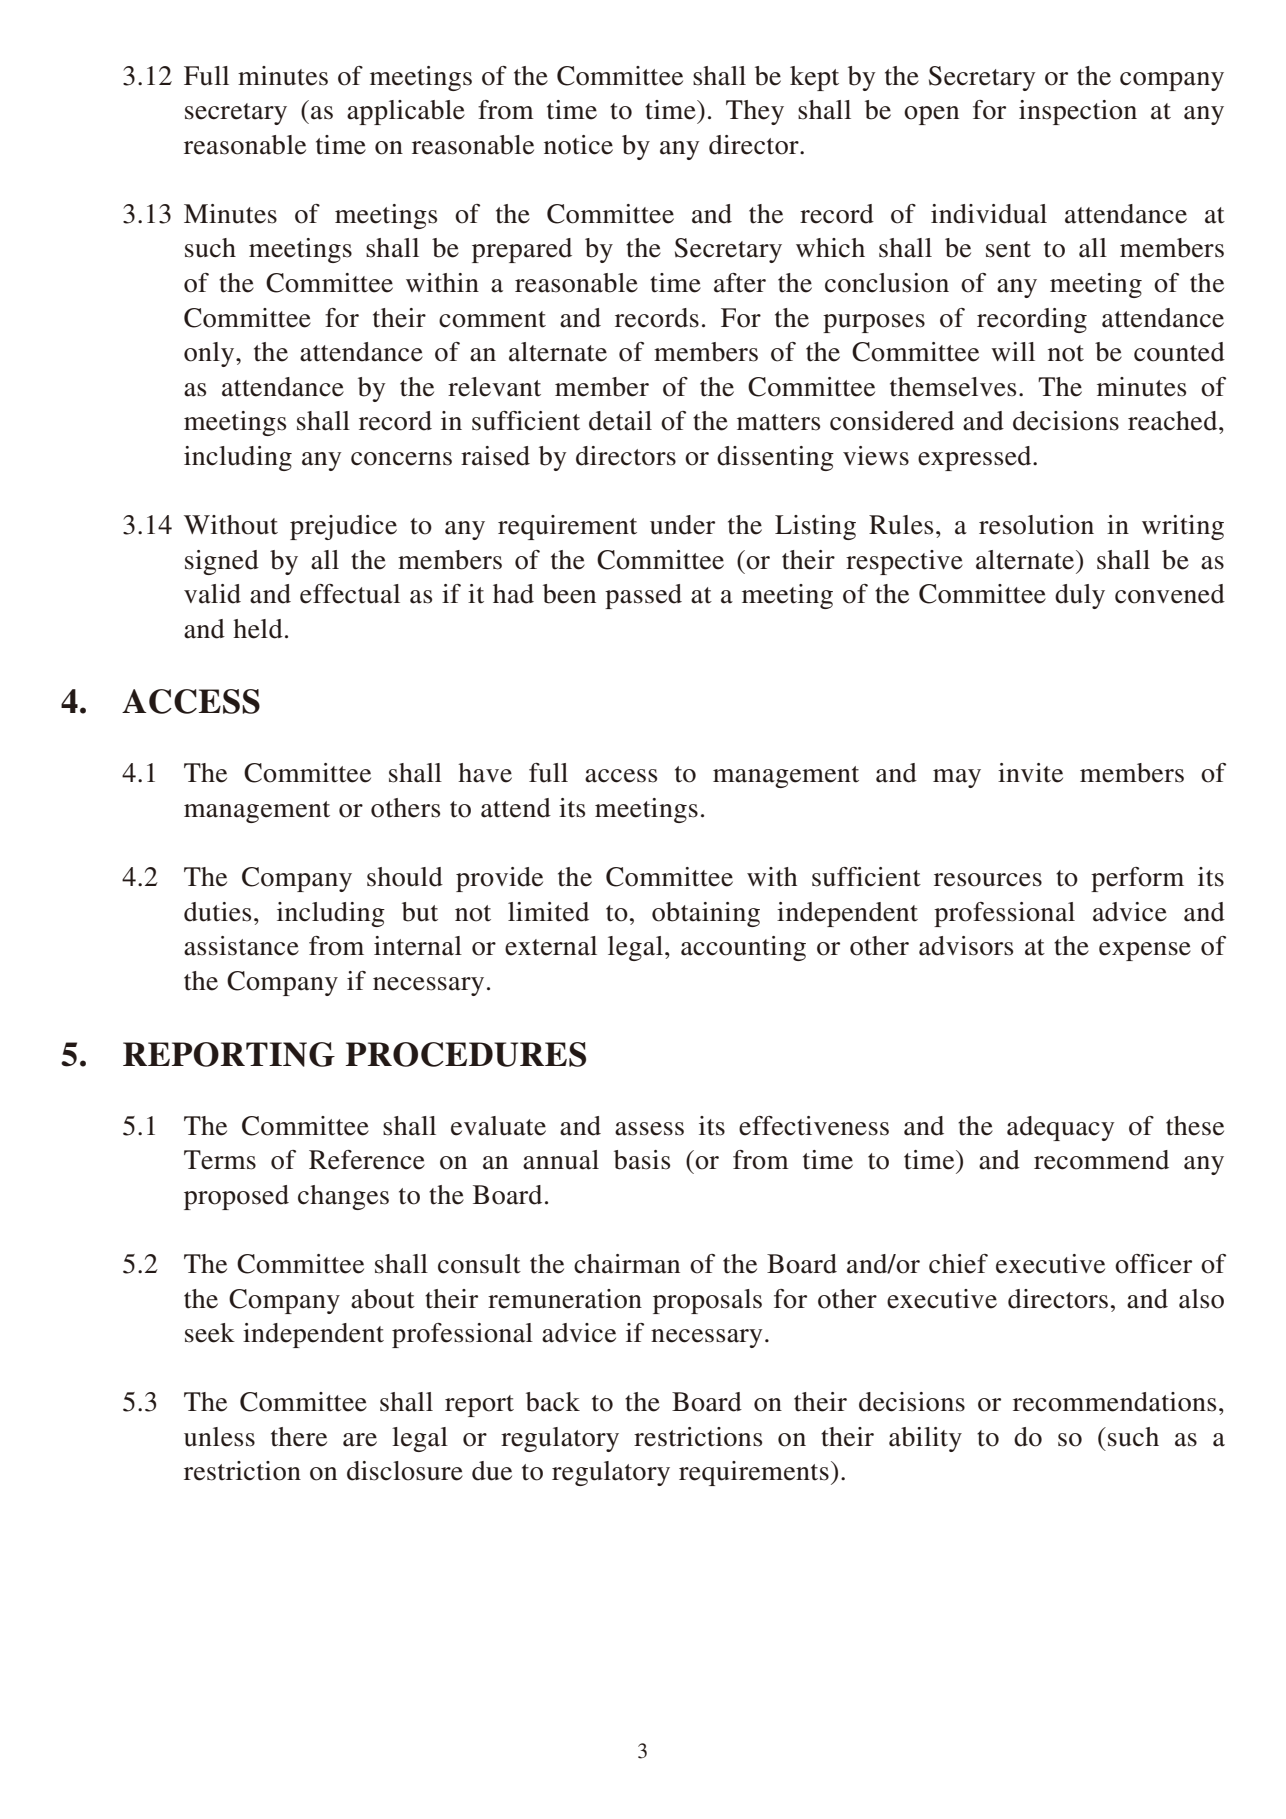  What do you see at coordinates (299, 1437) in the document?
I see `there` at bounding box center [299, 1437].
